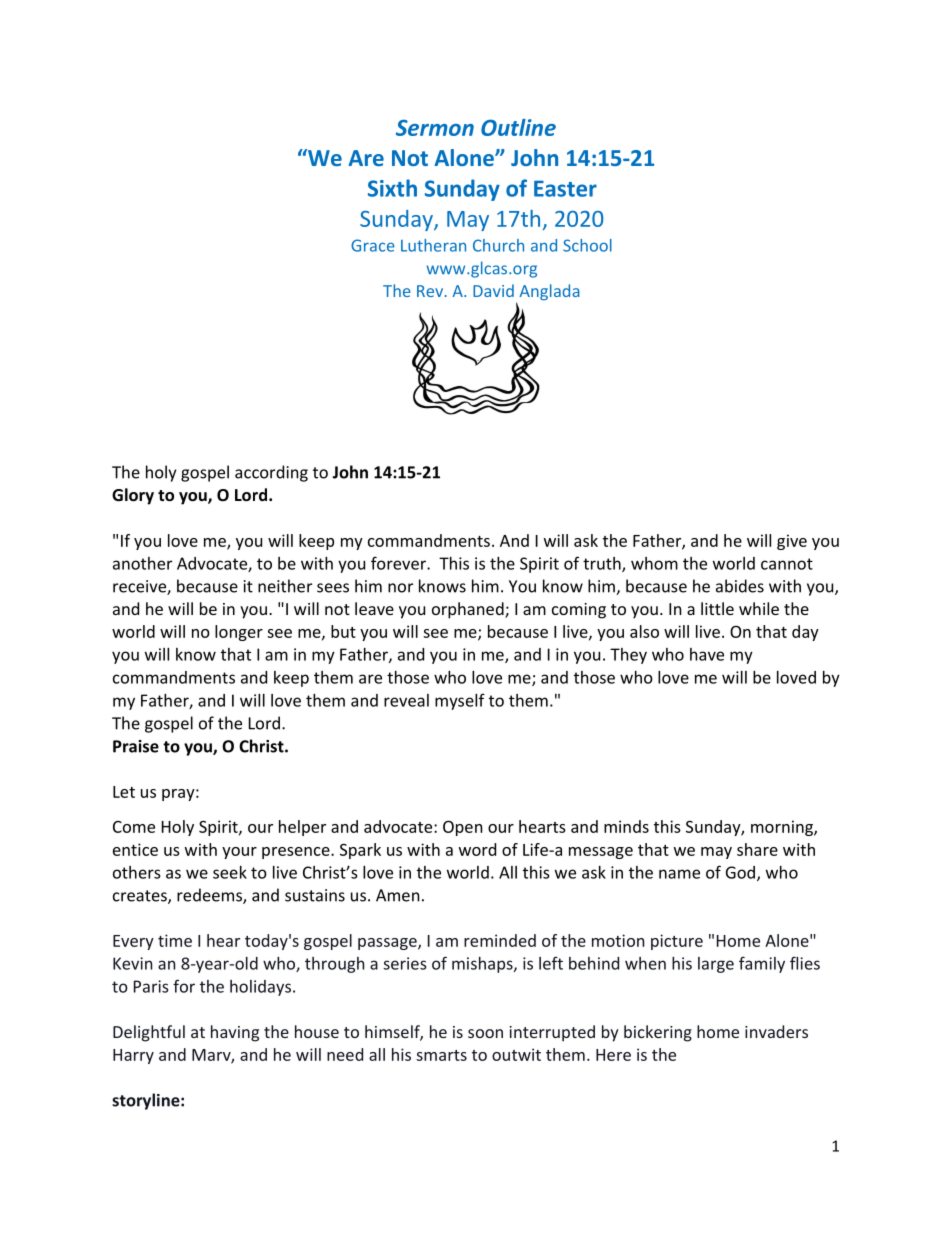 This screenshot has width=952, height=1233. What do you see at coordinates (776, 1031) in the screenshot?
I see `invaders` at bounding box center [776, 1031].
